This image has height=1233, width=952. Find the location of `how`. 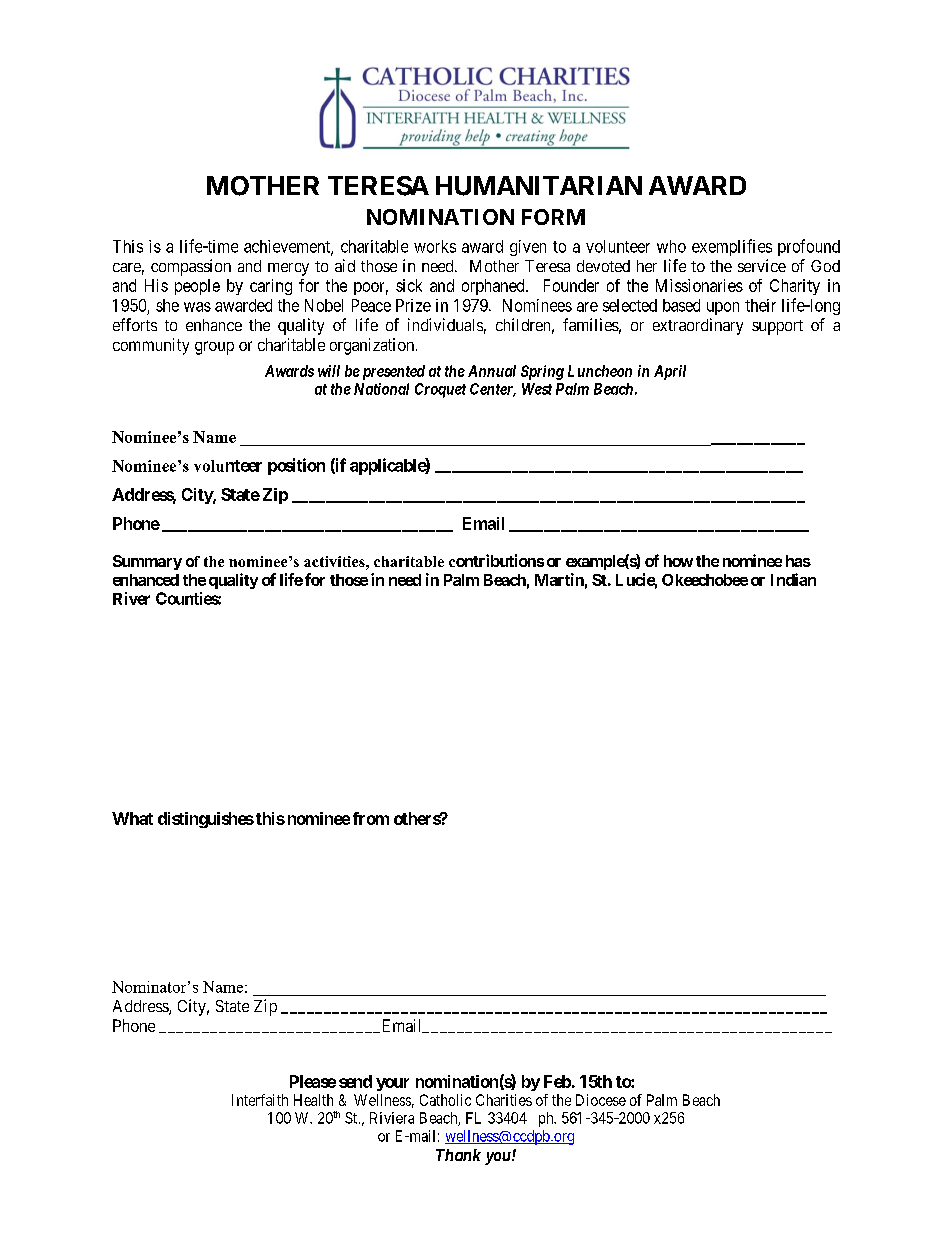

how is located at coordinates (678, 561).
